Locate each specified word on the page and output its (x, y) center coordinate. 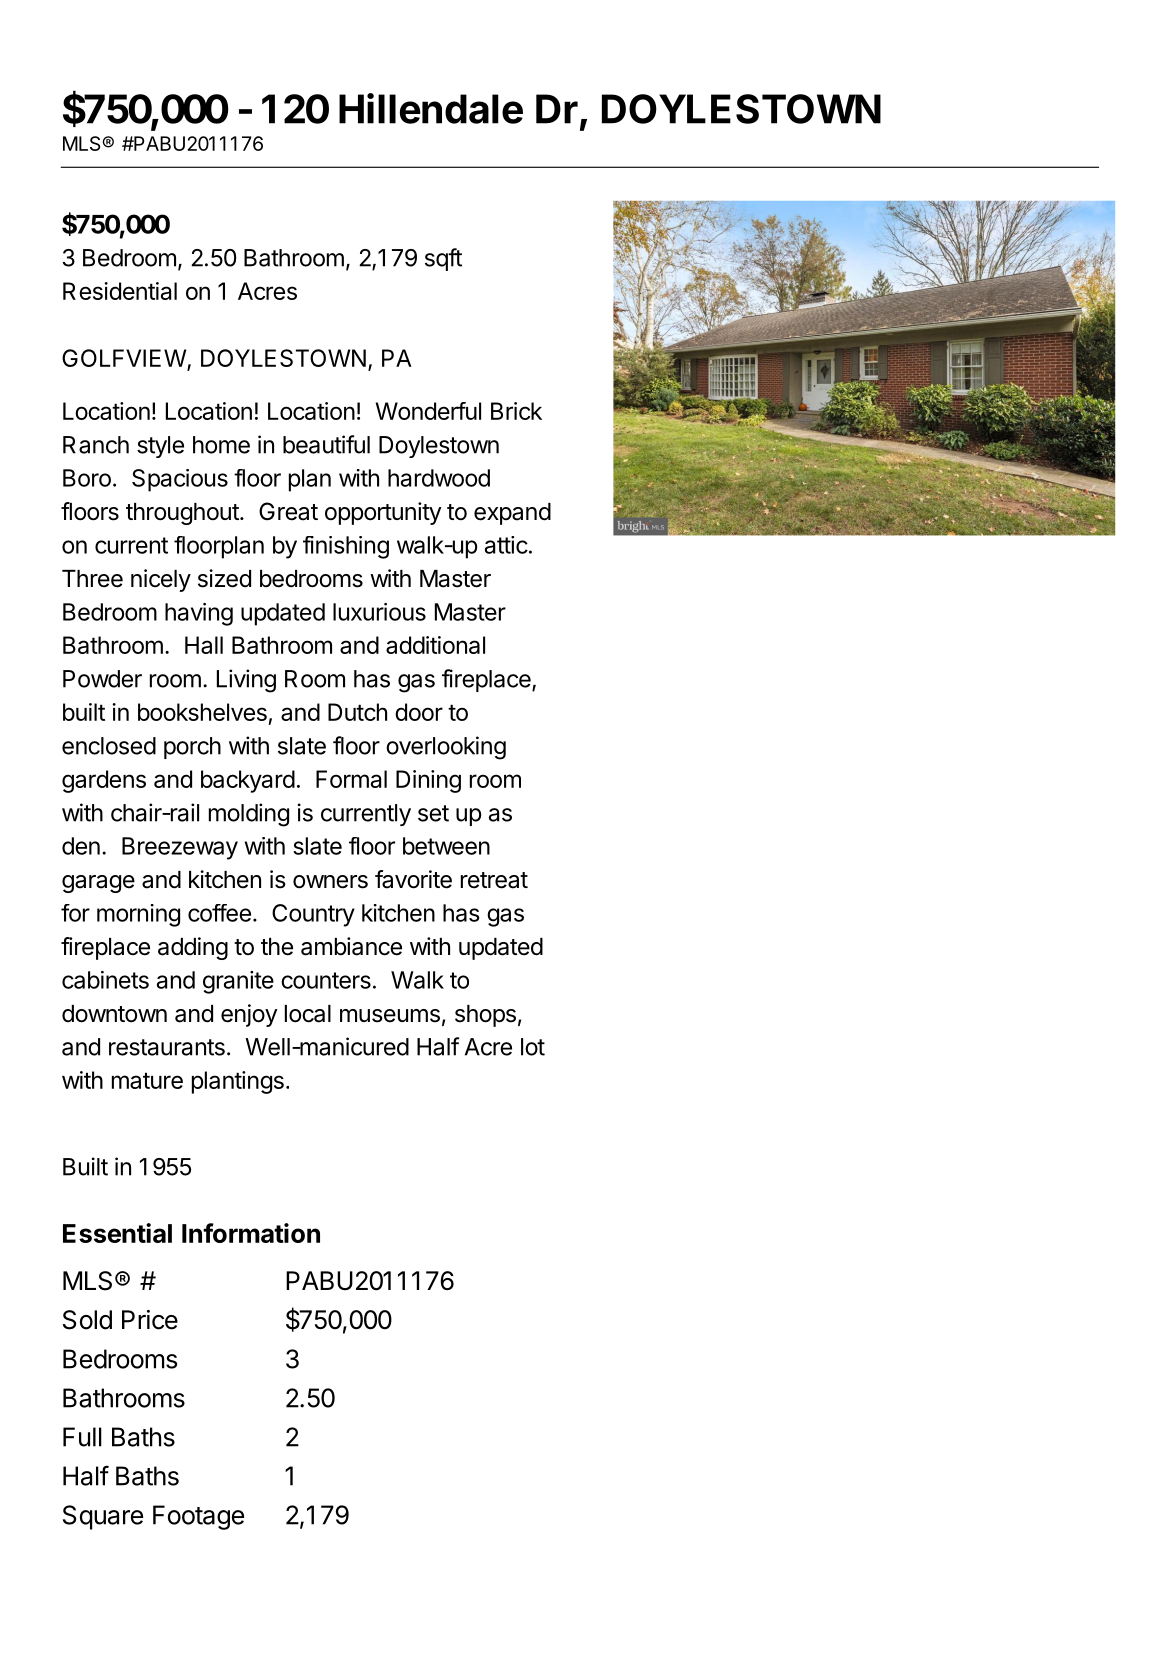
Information (251, 1233)
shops (485, 1016)
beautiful (326, 444)
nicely (161, 580)
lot (533, 1047)
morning (138, 915)
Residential (120, 291)
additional (435, 645)
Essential (117, 1233)
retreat (494, 880)
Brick (516, 411)
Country (313, 915)
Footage (198, 1517)
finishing (346, 547)
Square (103, 1517)
